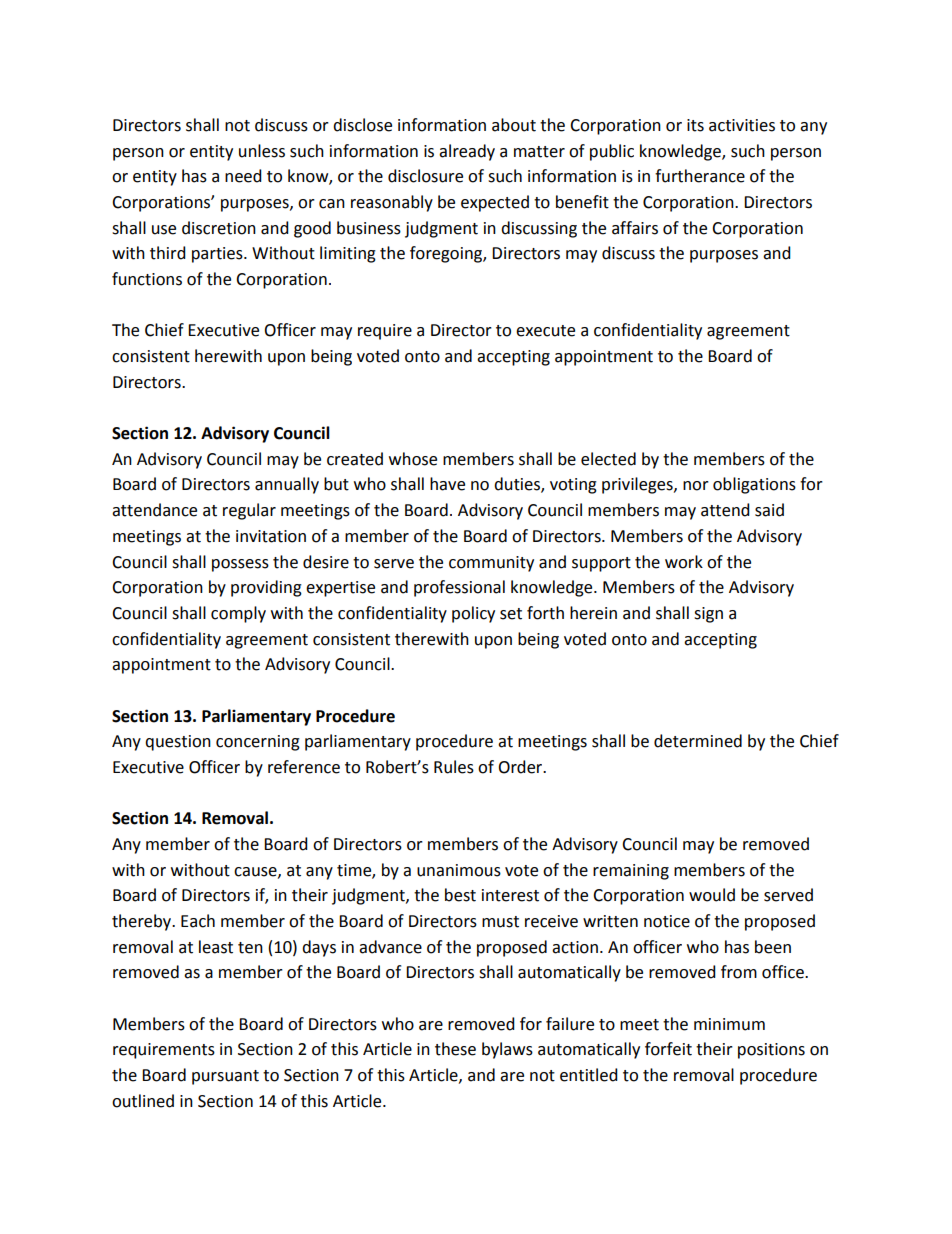 This screenshot has height=1234, width=952. What do you see at coordinates (712, 895) in the screenshot?
I see `would` at bounding box center [712, 895].
